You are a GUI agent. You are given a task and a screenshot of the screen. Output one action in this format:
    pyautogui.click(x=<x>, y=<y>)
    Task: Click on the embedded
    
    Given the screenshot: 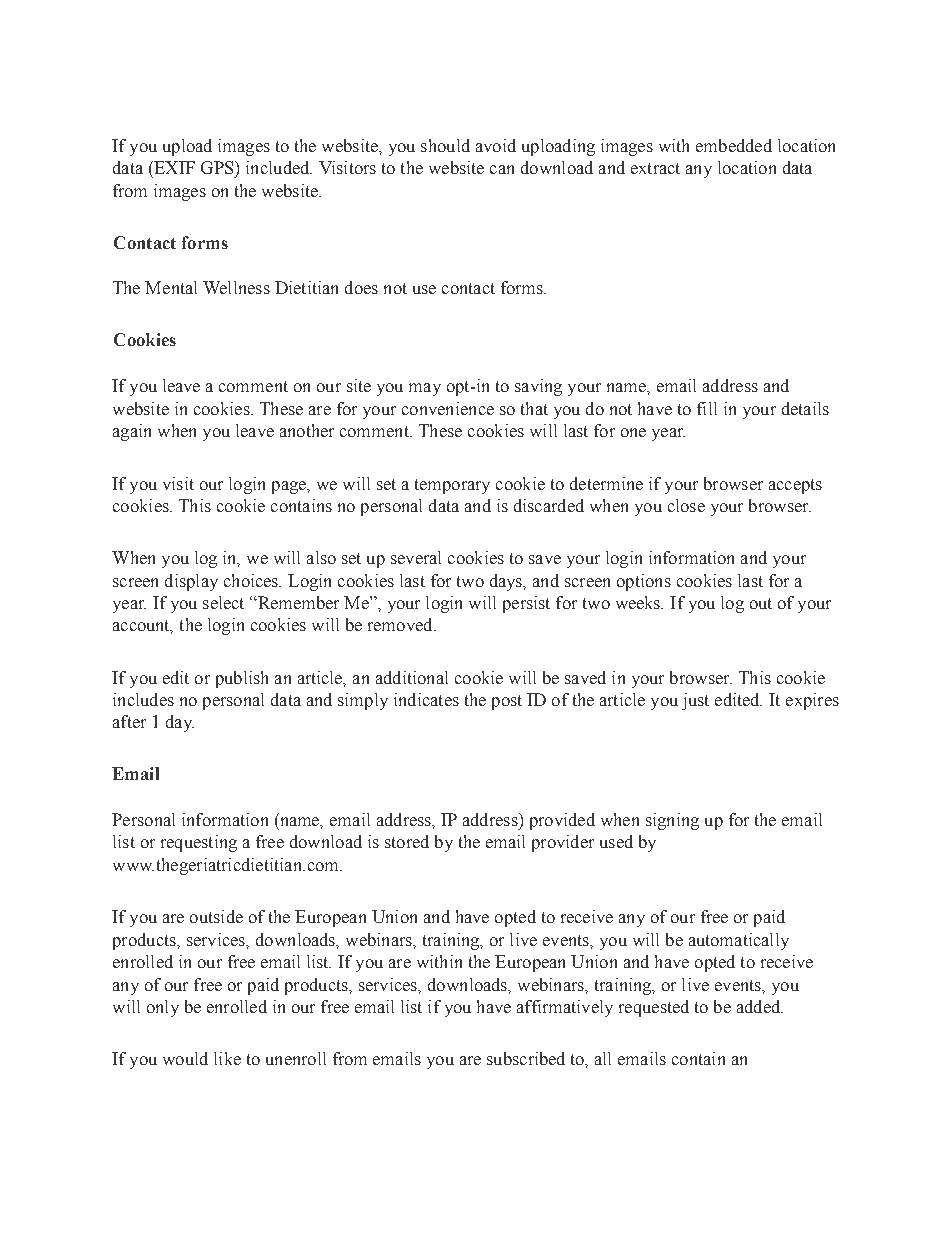 What is the action you would take?
    pyautogui.click(x=734, y=145)
